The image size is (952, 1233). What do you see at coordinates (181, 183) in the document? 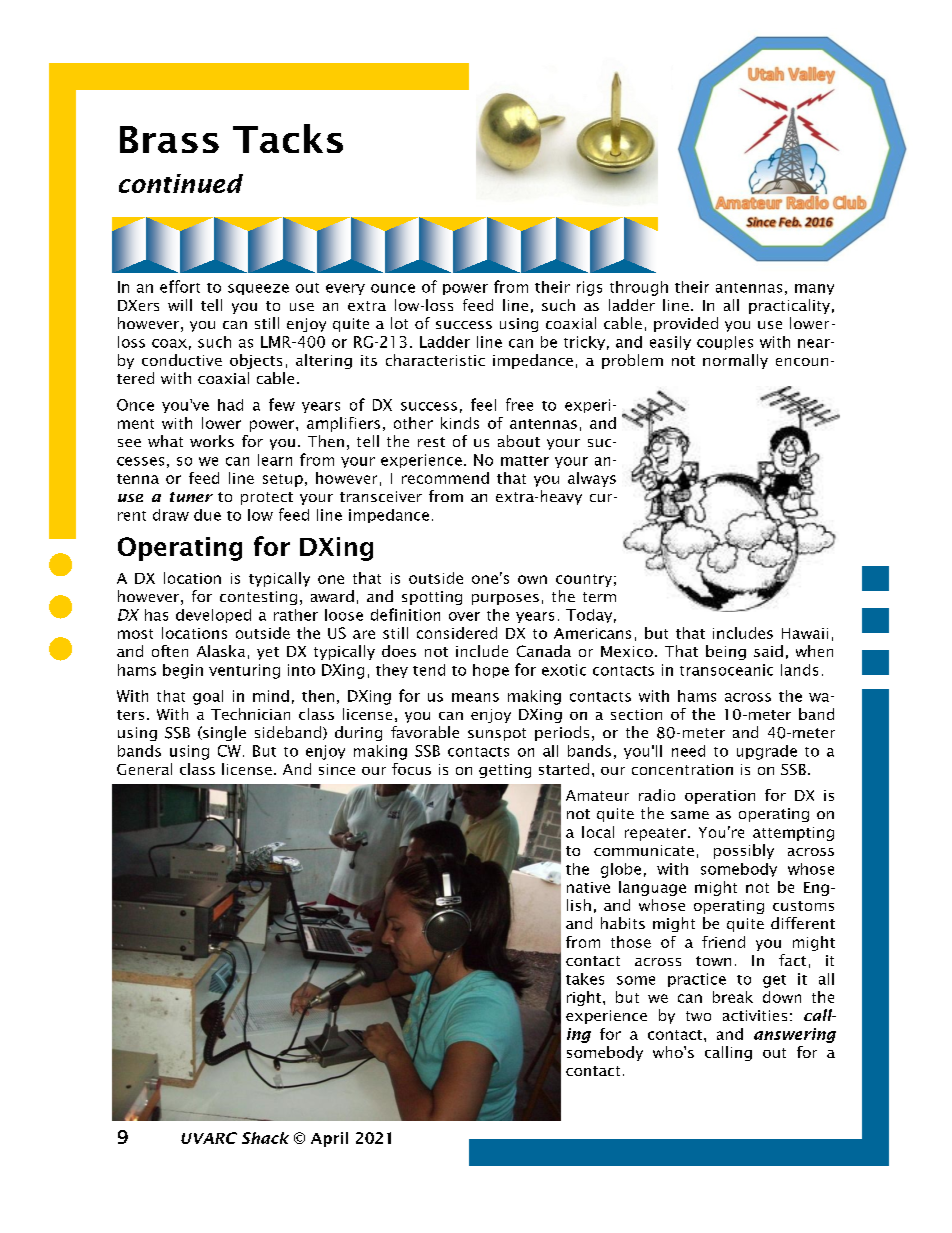
I see `continued` at bounding box center [181, 183].
